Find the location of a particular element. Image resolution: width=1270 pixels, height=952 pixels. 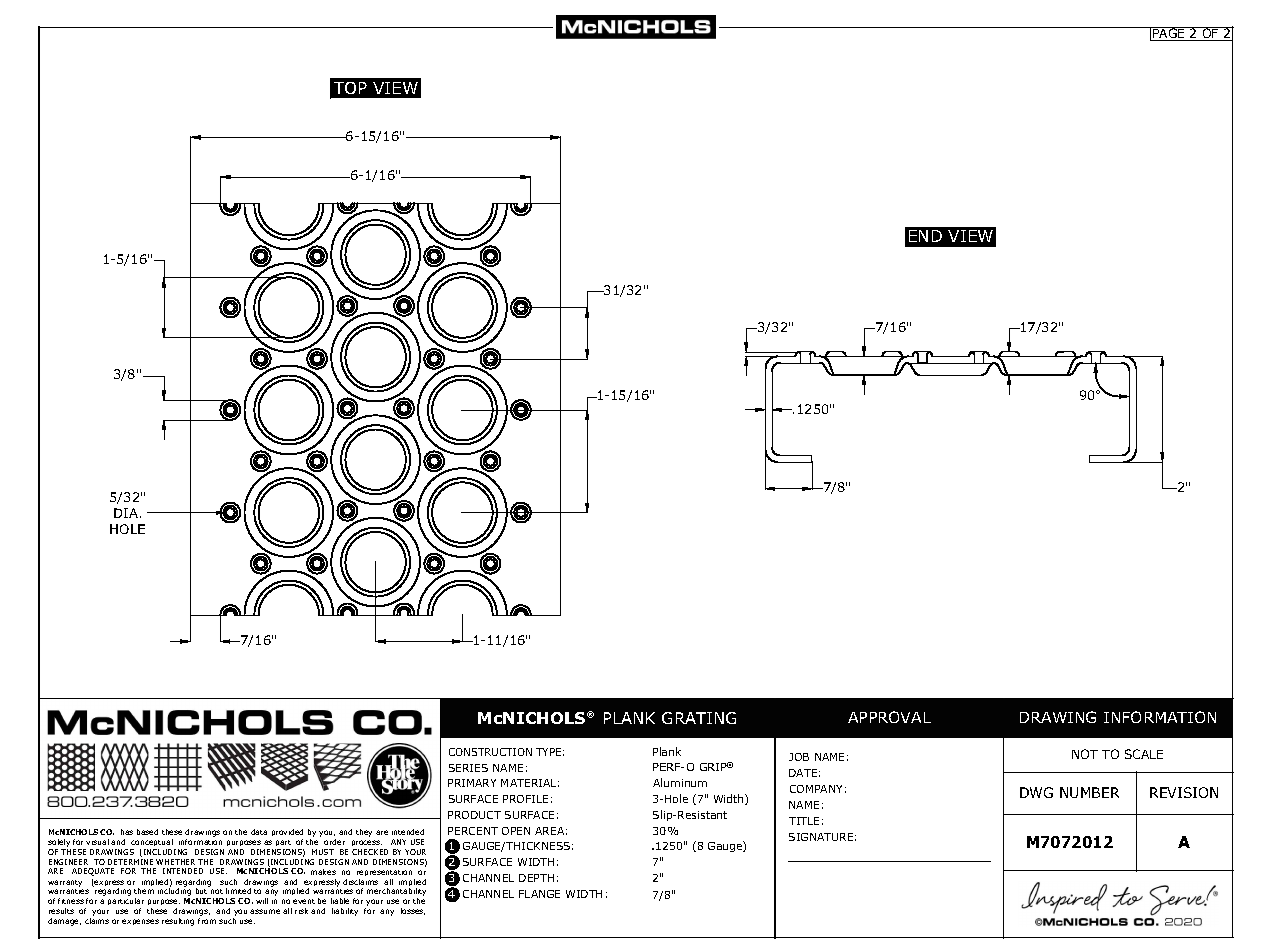

CONSTRUCTION is located at coordinates (490, 752).
